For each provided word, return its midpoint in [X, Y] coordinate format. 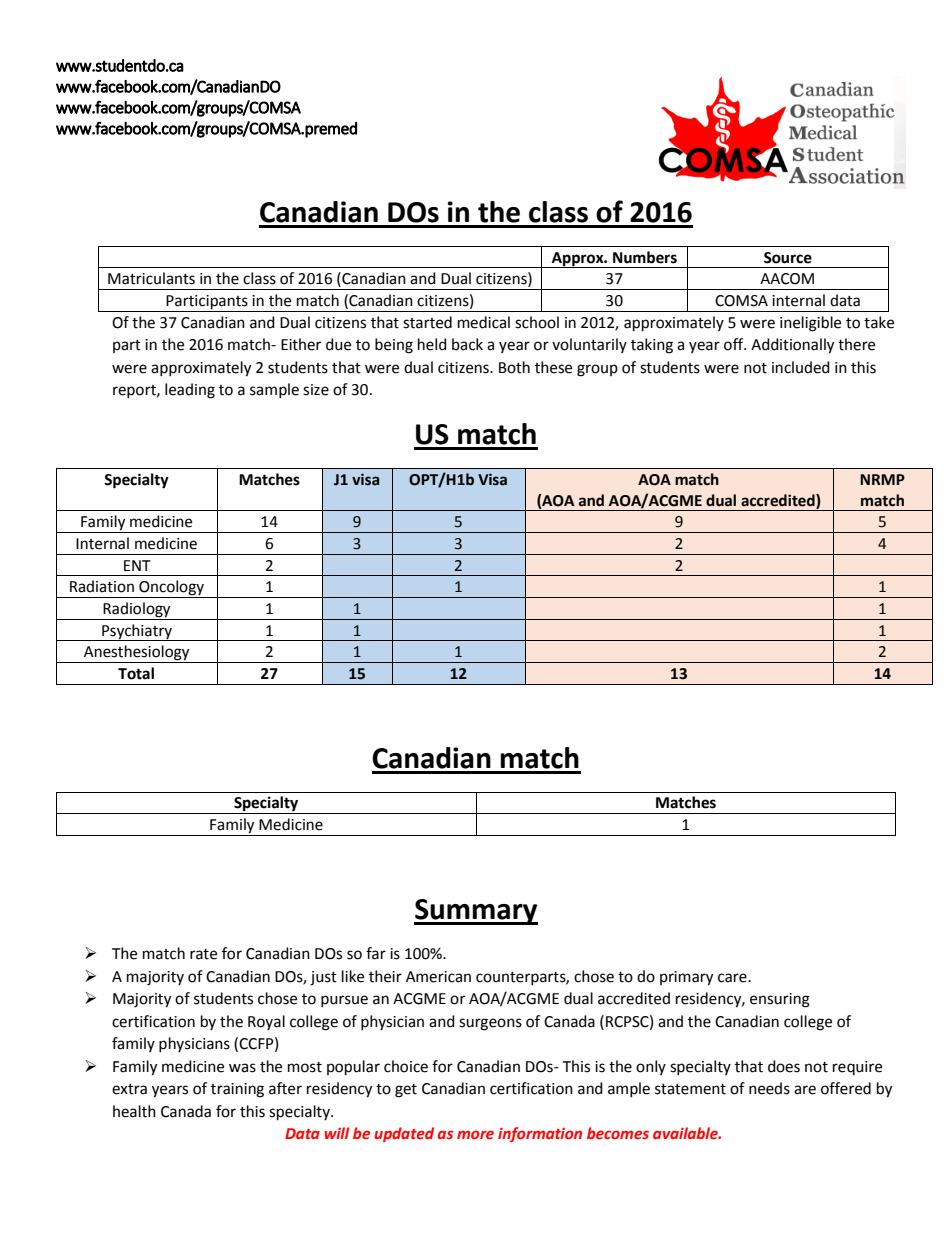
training [237, 1090]
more [475, 1134]
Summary [476, 912]
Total [136, 673]
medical [484, 322]
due [338, 344]
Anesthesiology [137, 654]
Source [788, 258]
